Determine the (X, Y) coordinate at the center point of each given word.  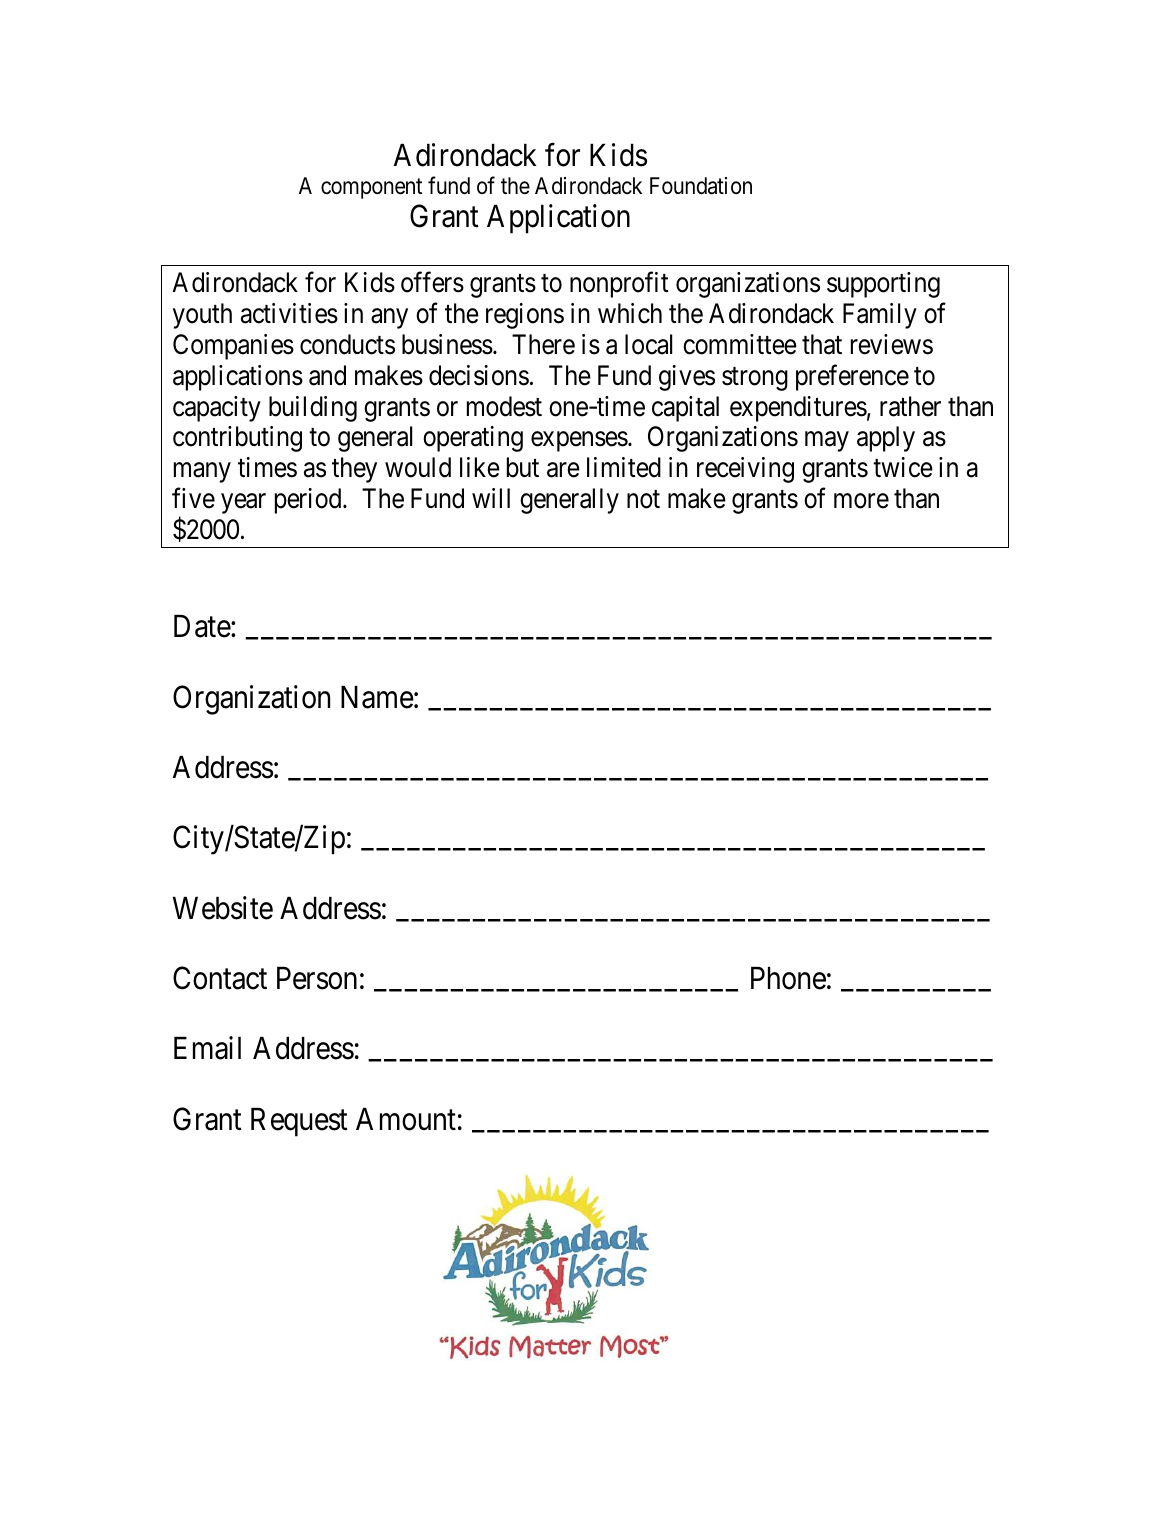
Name (377, 697)
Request (299, 1122)
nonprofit (619, 285)
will (491, 498)
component (371, 188)
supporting (883, 285)
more (861, 501)
